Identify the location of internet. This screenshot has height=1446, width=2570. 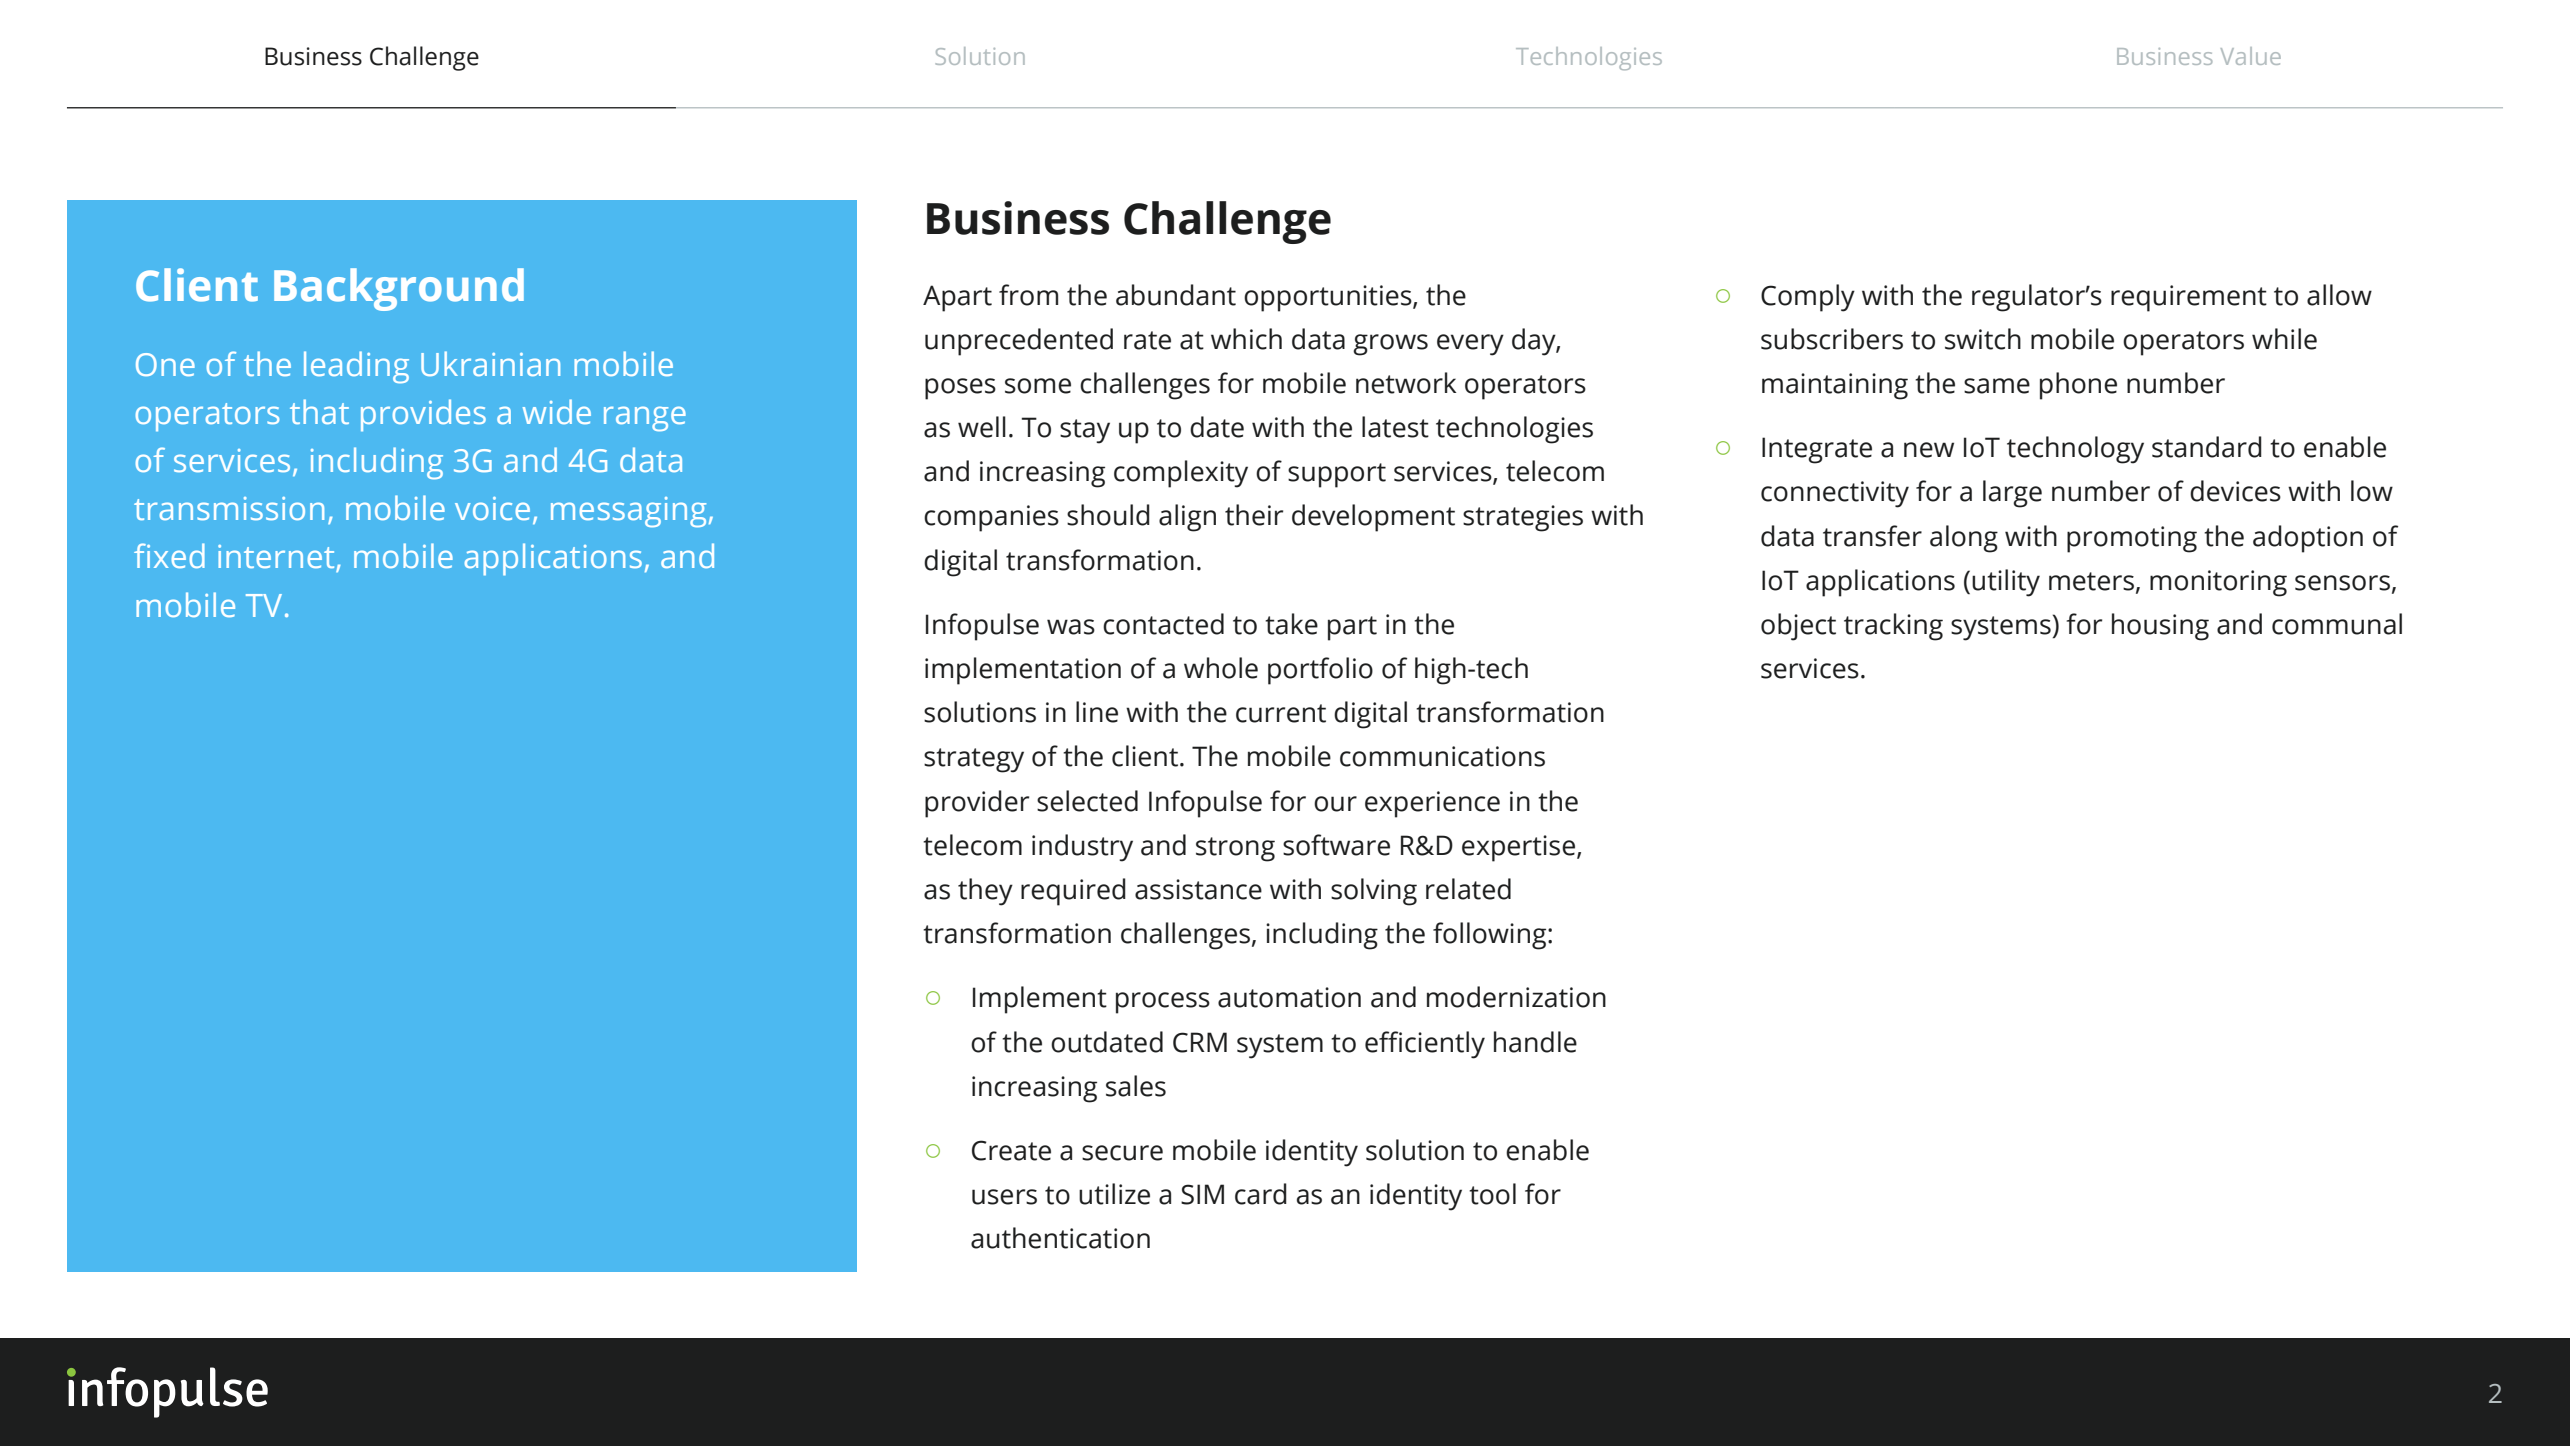
(277, 558).
